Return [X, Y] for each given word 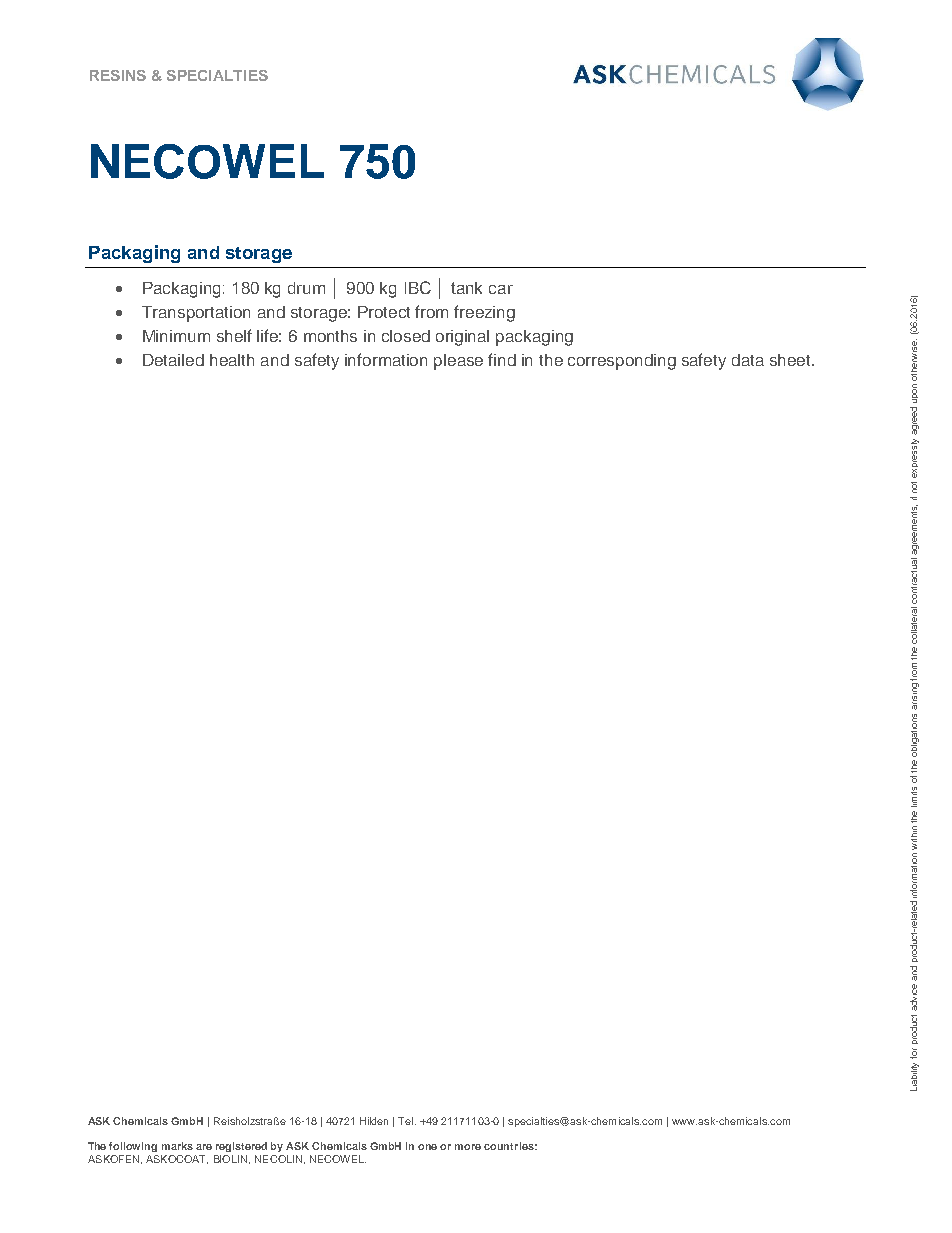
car [501, 289]
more [468, 1147]
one [427, 1147]
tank [466, 288]
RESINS [118, 75]
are [204, 1147]
